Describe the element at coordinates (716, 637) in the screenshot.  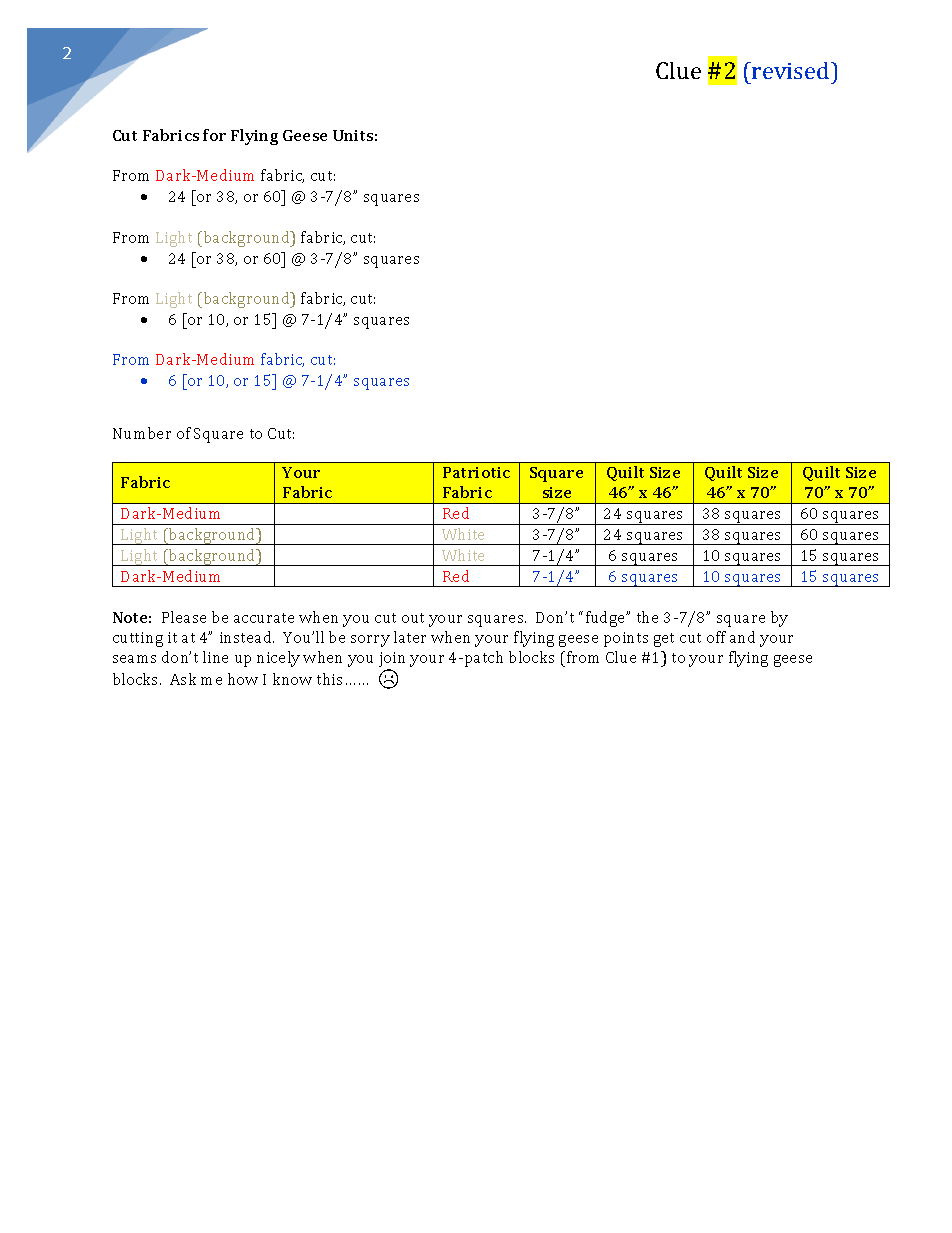
I see `off` at that location.
